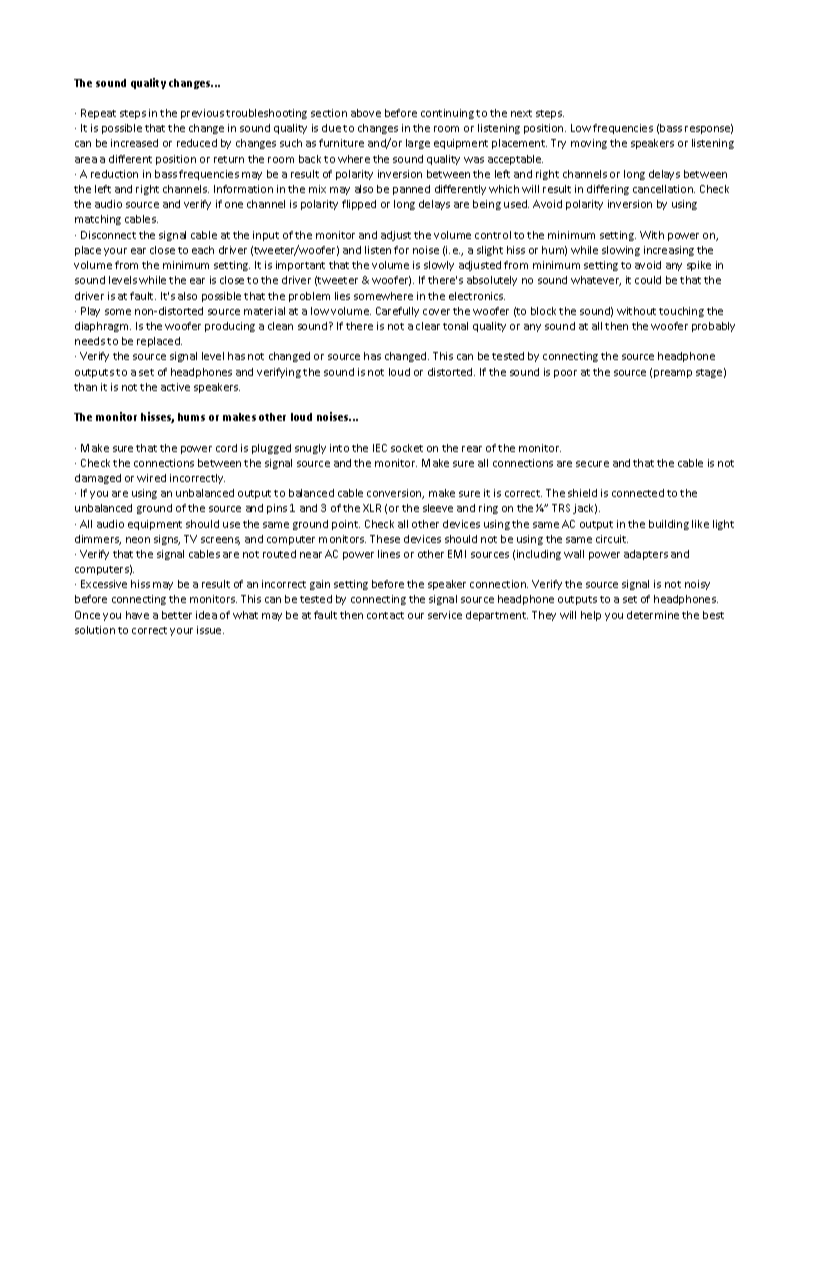 The width and height of the screenshot is (822, 1270). I want to click on moving, so click(589, 144).
